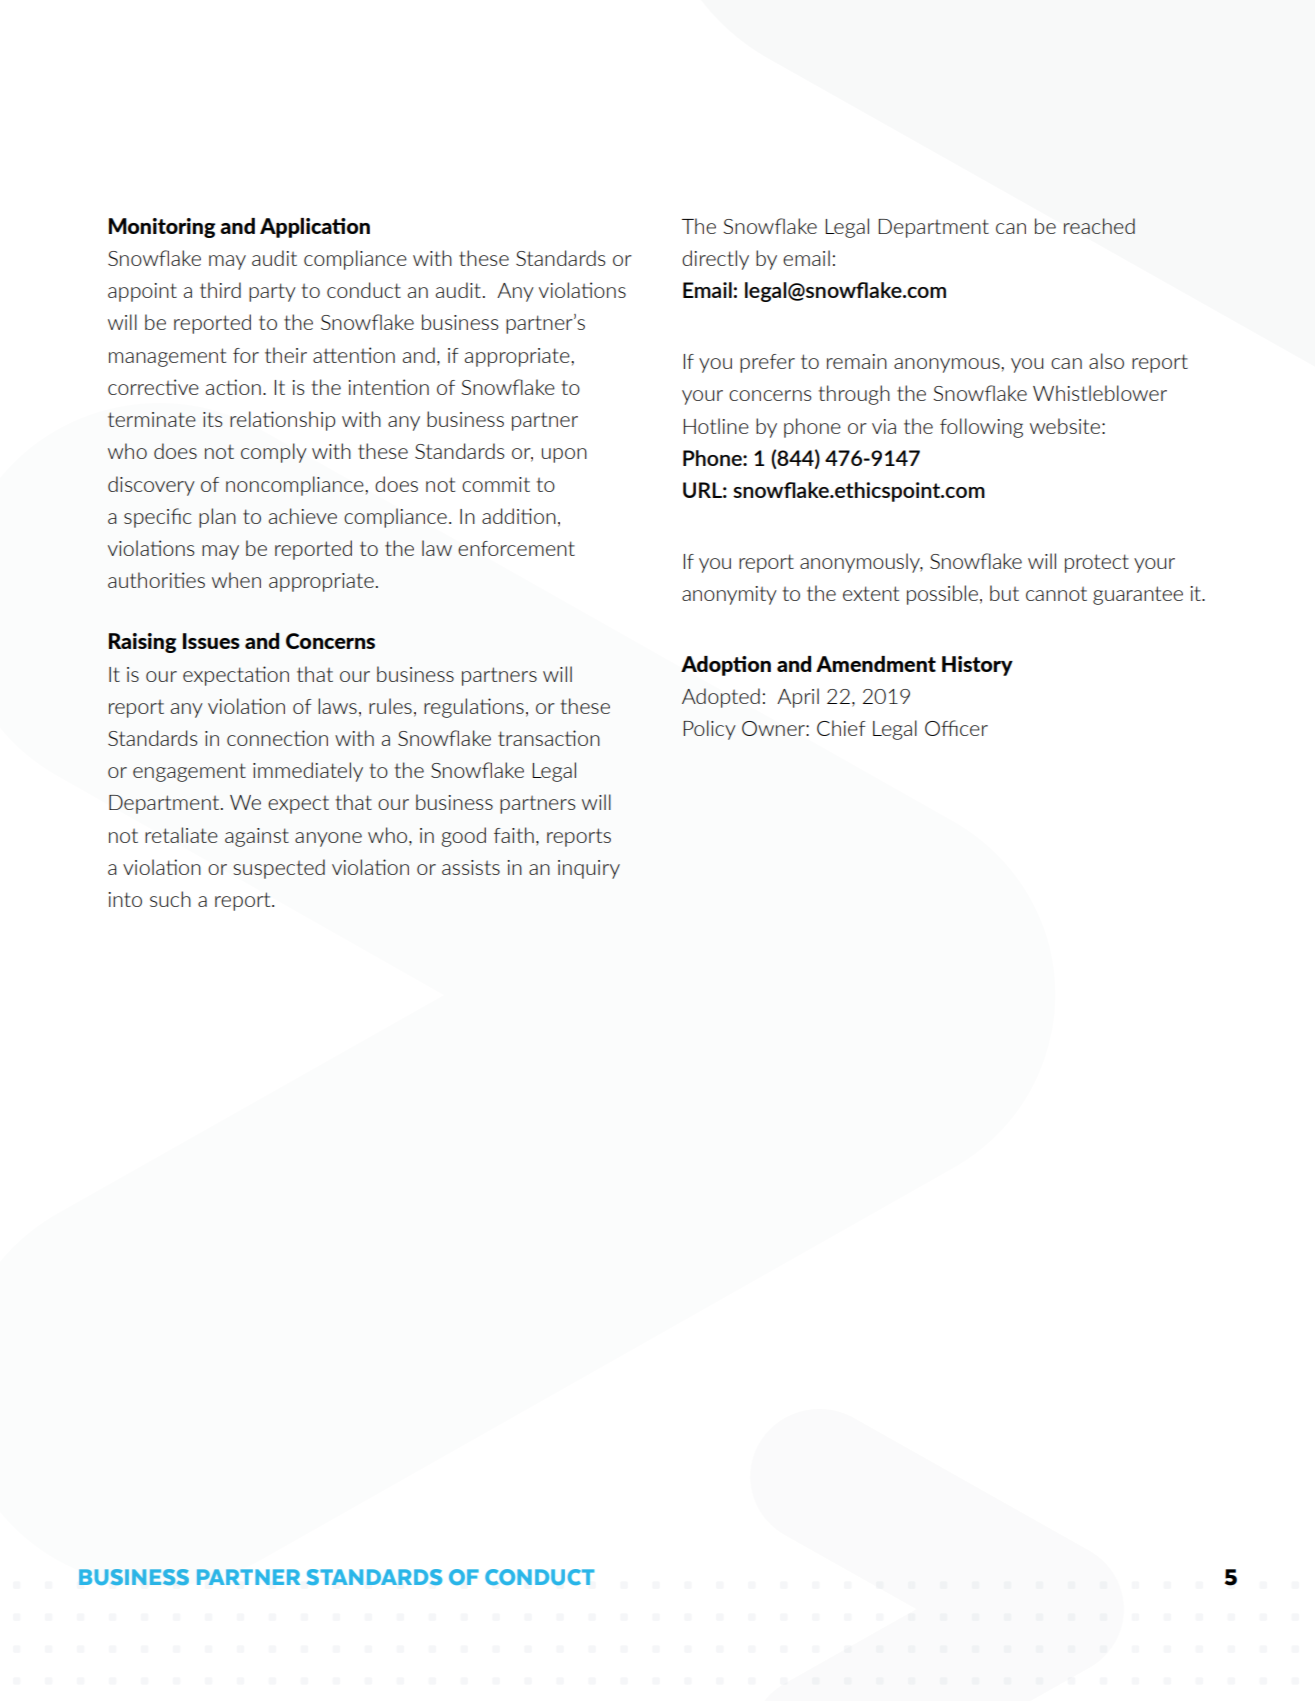 This screenshot has width=1315, height=1701. Describe the element at coordinates (212, 419) in the screenshot. I see `its` at that location.
